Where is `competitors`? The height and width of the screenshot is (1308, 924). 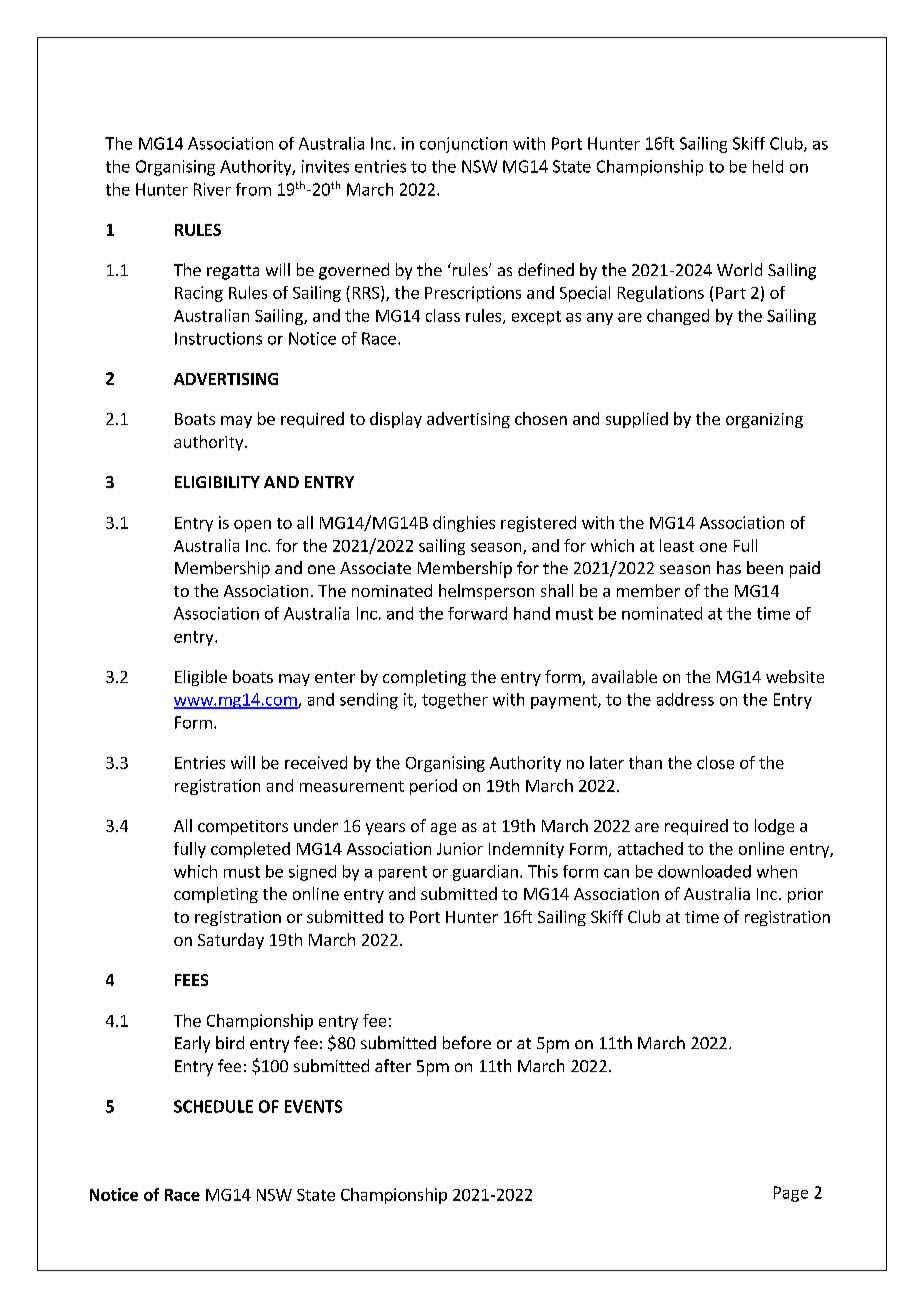
competitors is located at coordinates (243, 827).
